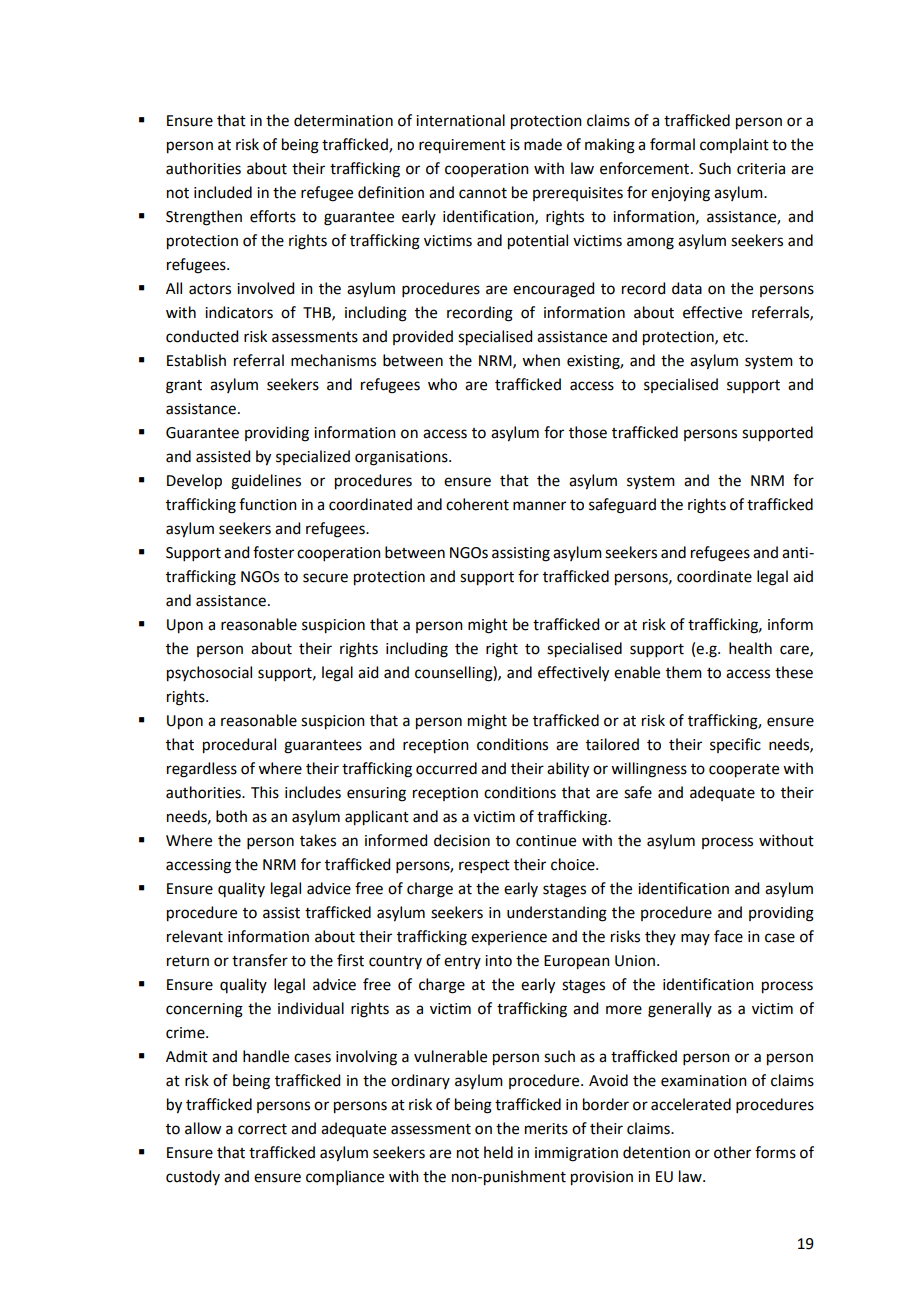 This document has height=1308, width=924. I want to click on correct, so click(262, 1129).
